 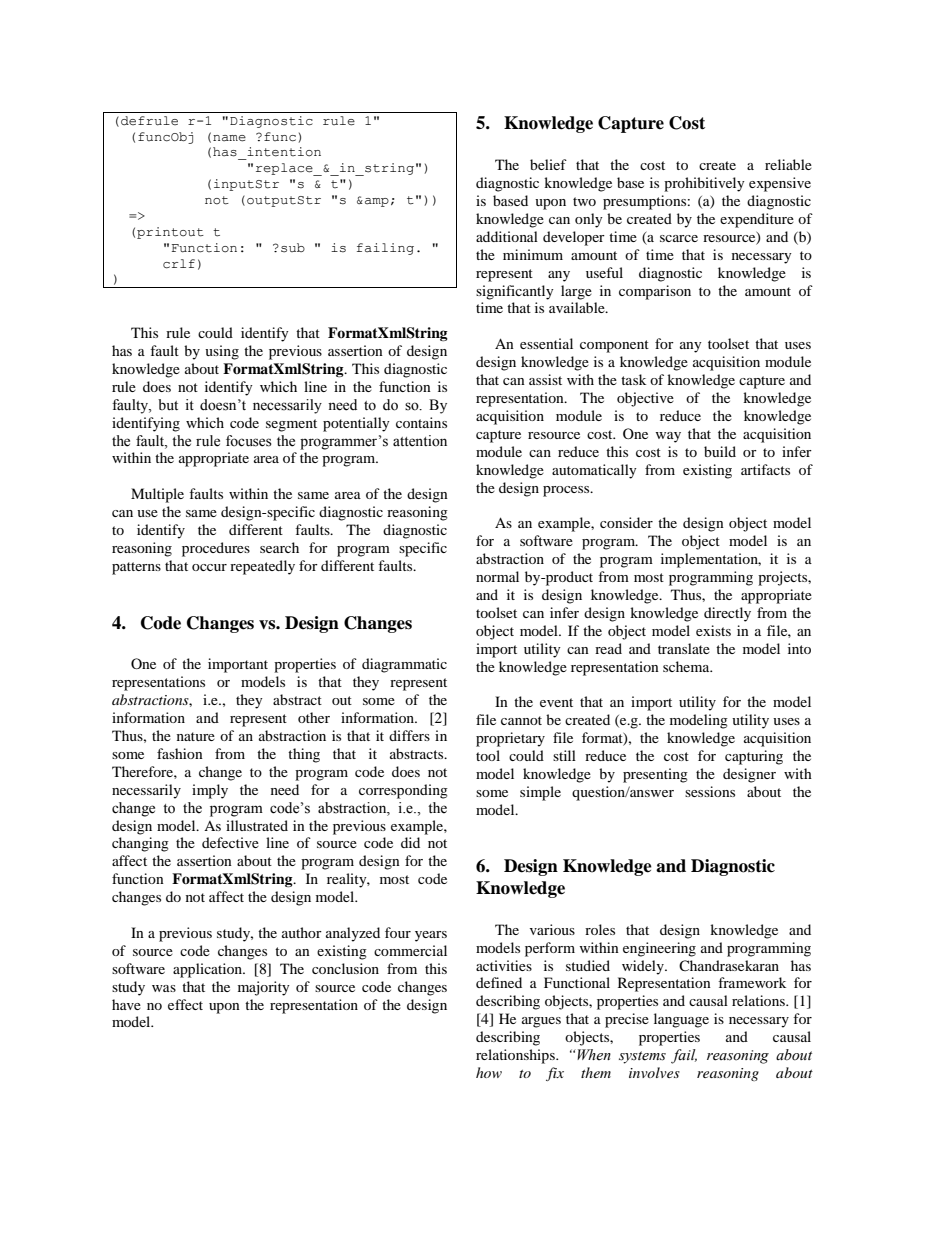 I want to click on build, so click(x=720, y=451).
